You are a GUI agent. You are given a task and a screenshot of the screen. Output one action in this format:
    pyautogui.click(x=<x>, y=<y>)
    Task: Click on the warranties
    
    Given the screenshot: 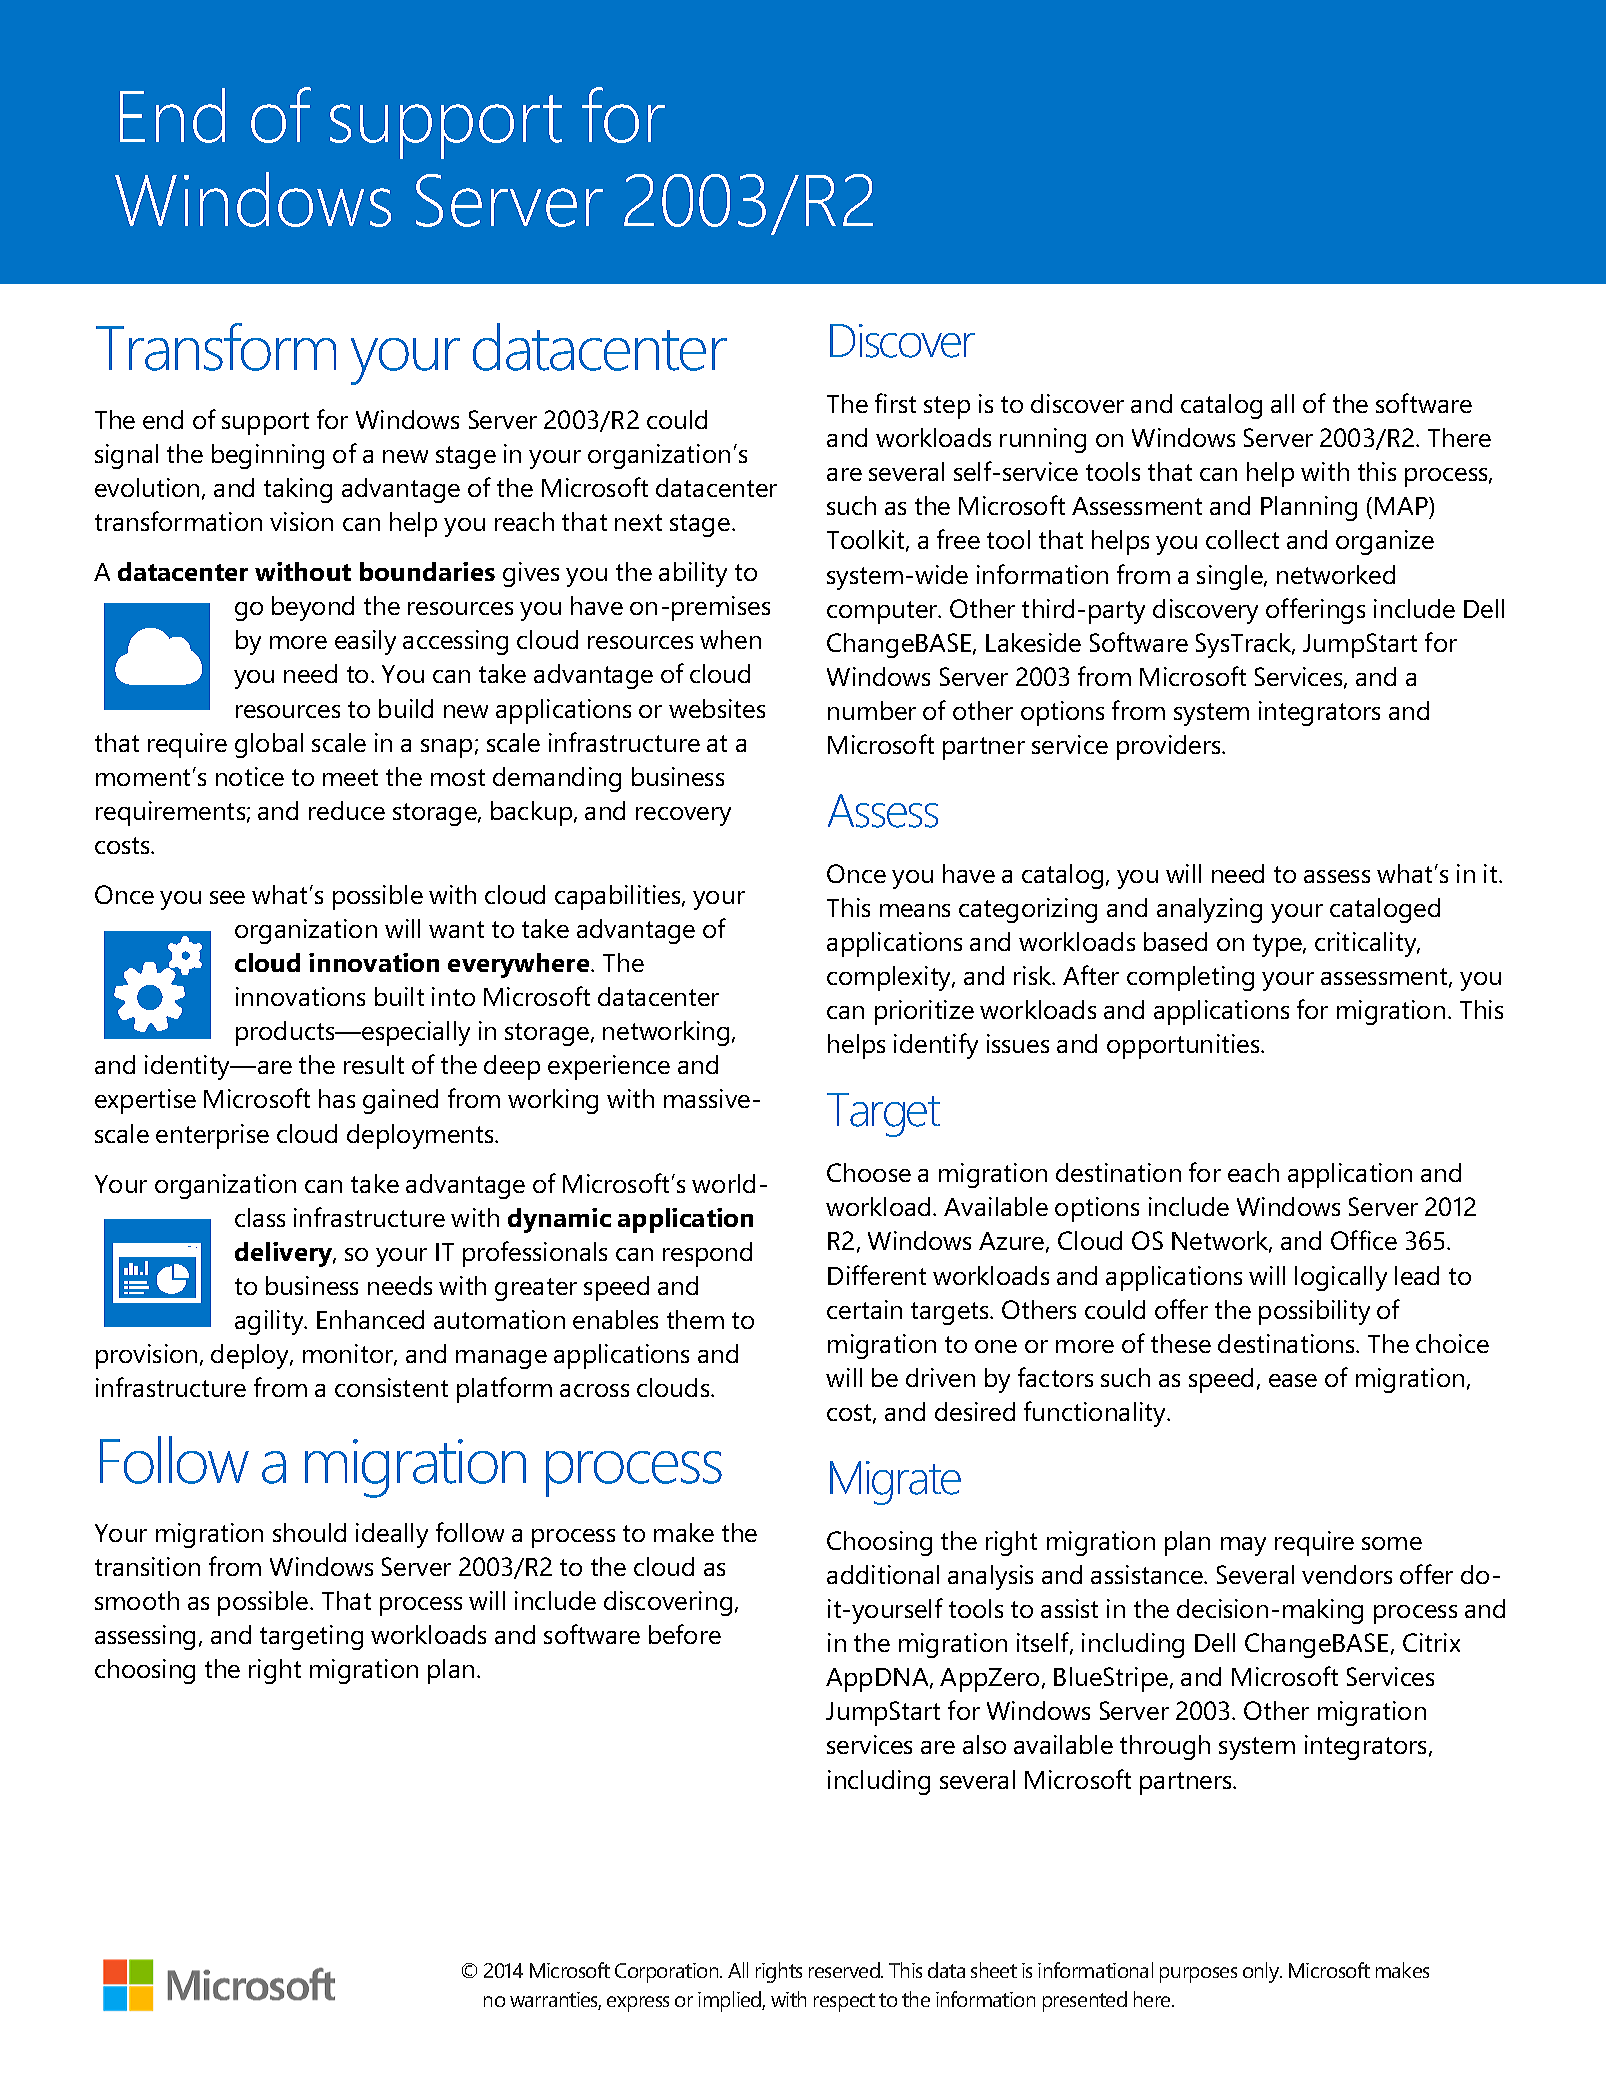 What is the action you would take?
    pyautogui.click(x=555, y=2001)
